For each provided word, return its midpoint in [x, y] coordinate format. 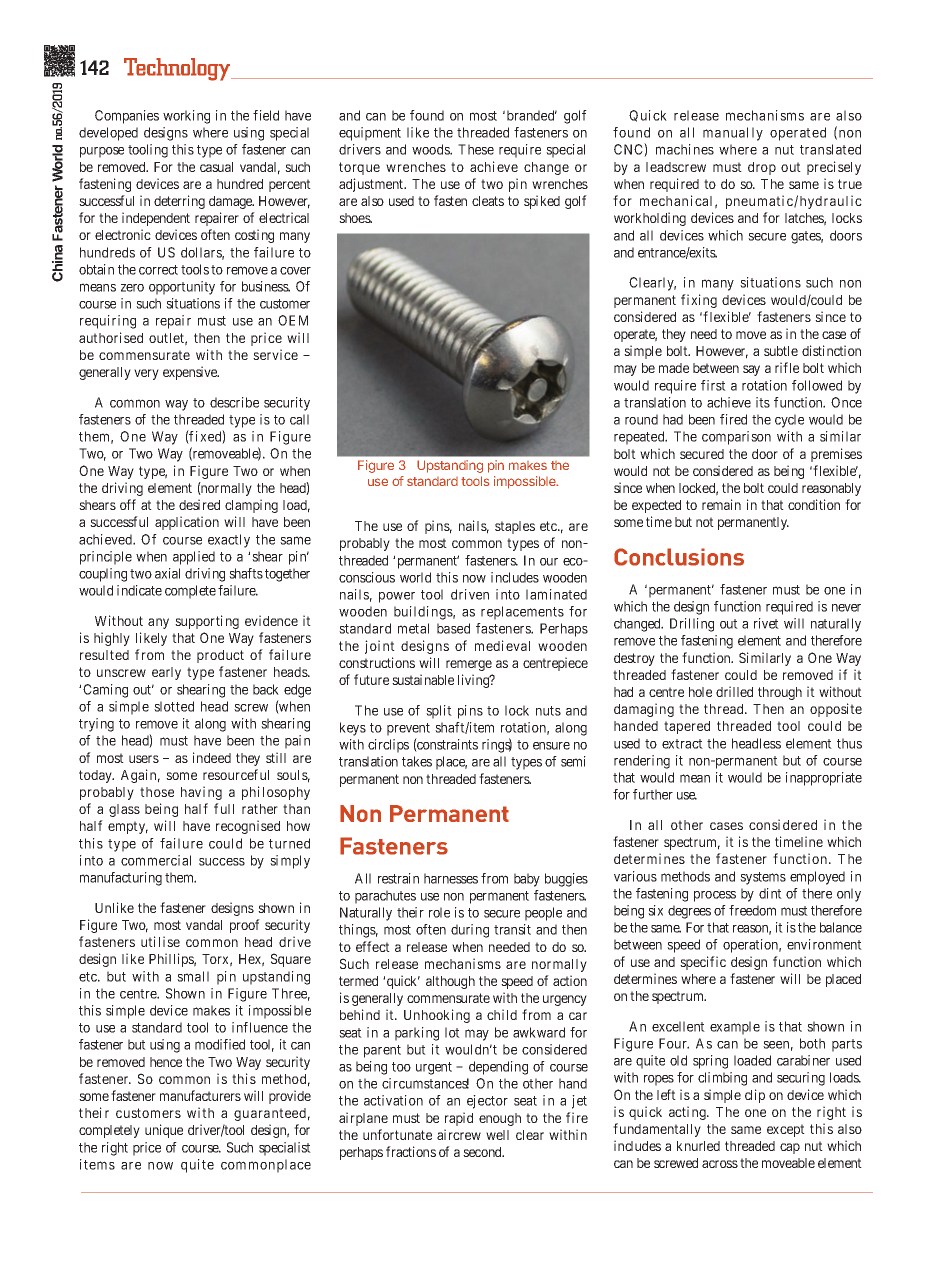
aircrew [459, 1134]
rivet [766, 623]
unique [164, 1131]
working [186, 117]
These [476, 149]
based [453, 628]
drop [762, 168]
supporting [207, 622]
